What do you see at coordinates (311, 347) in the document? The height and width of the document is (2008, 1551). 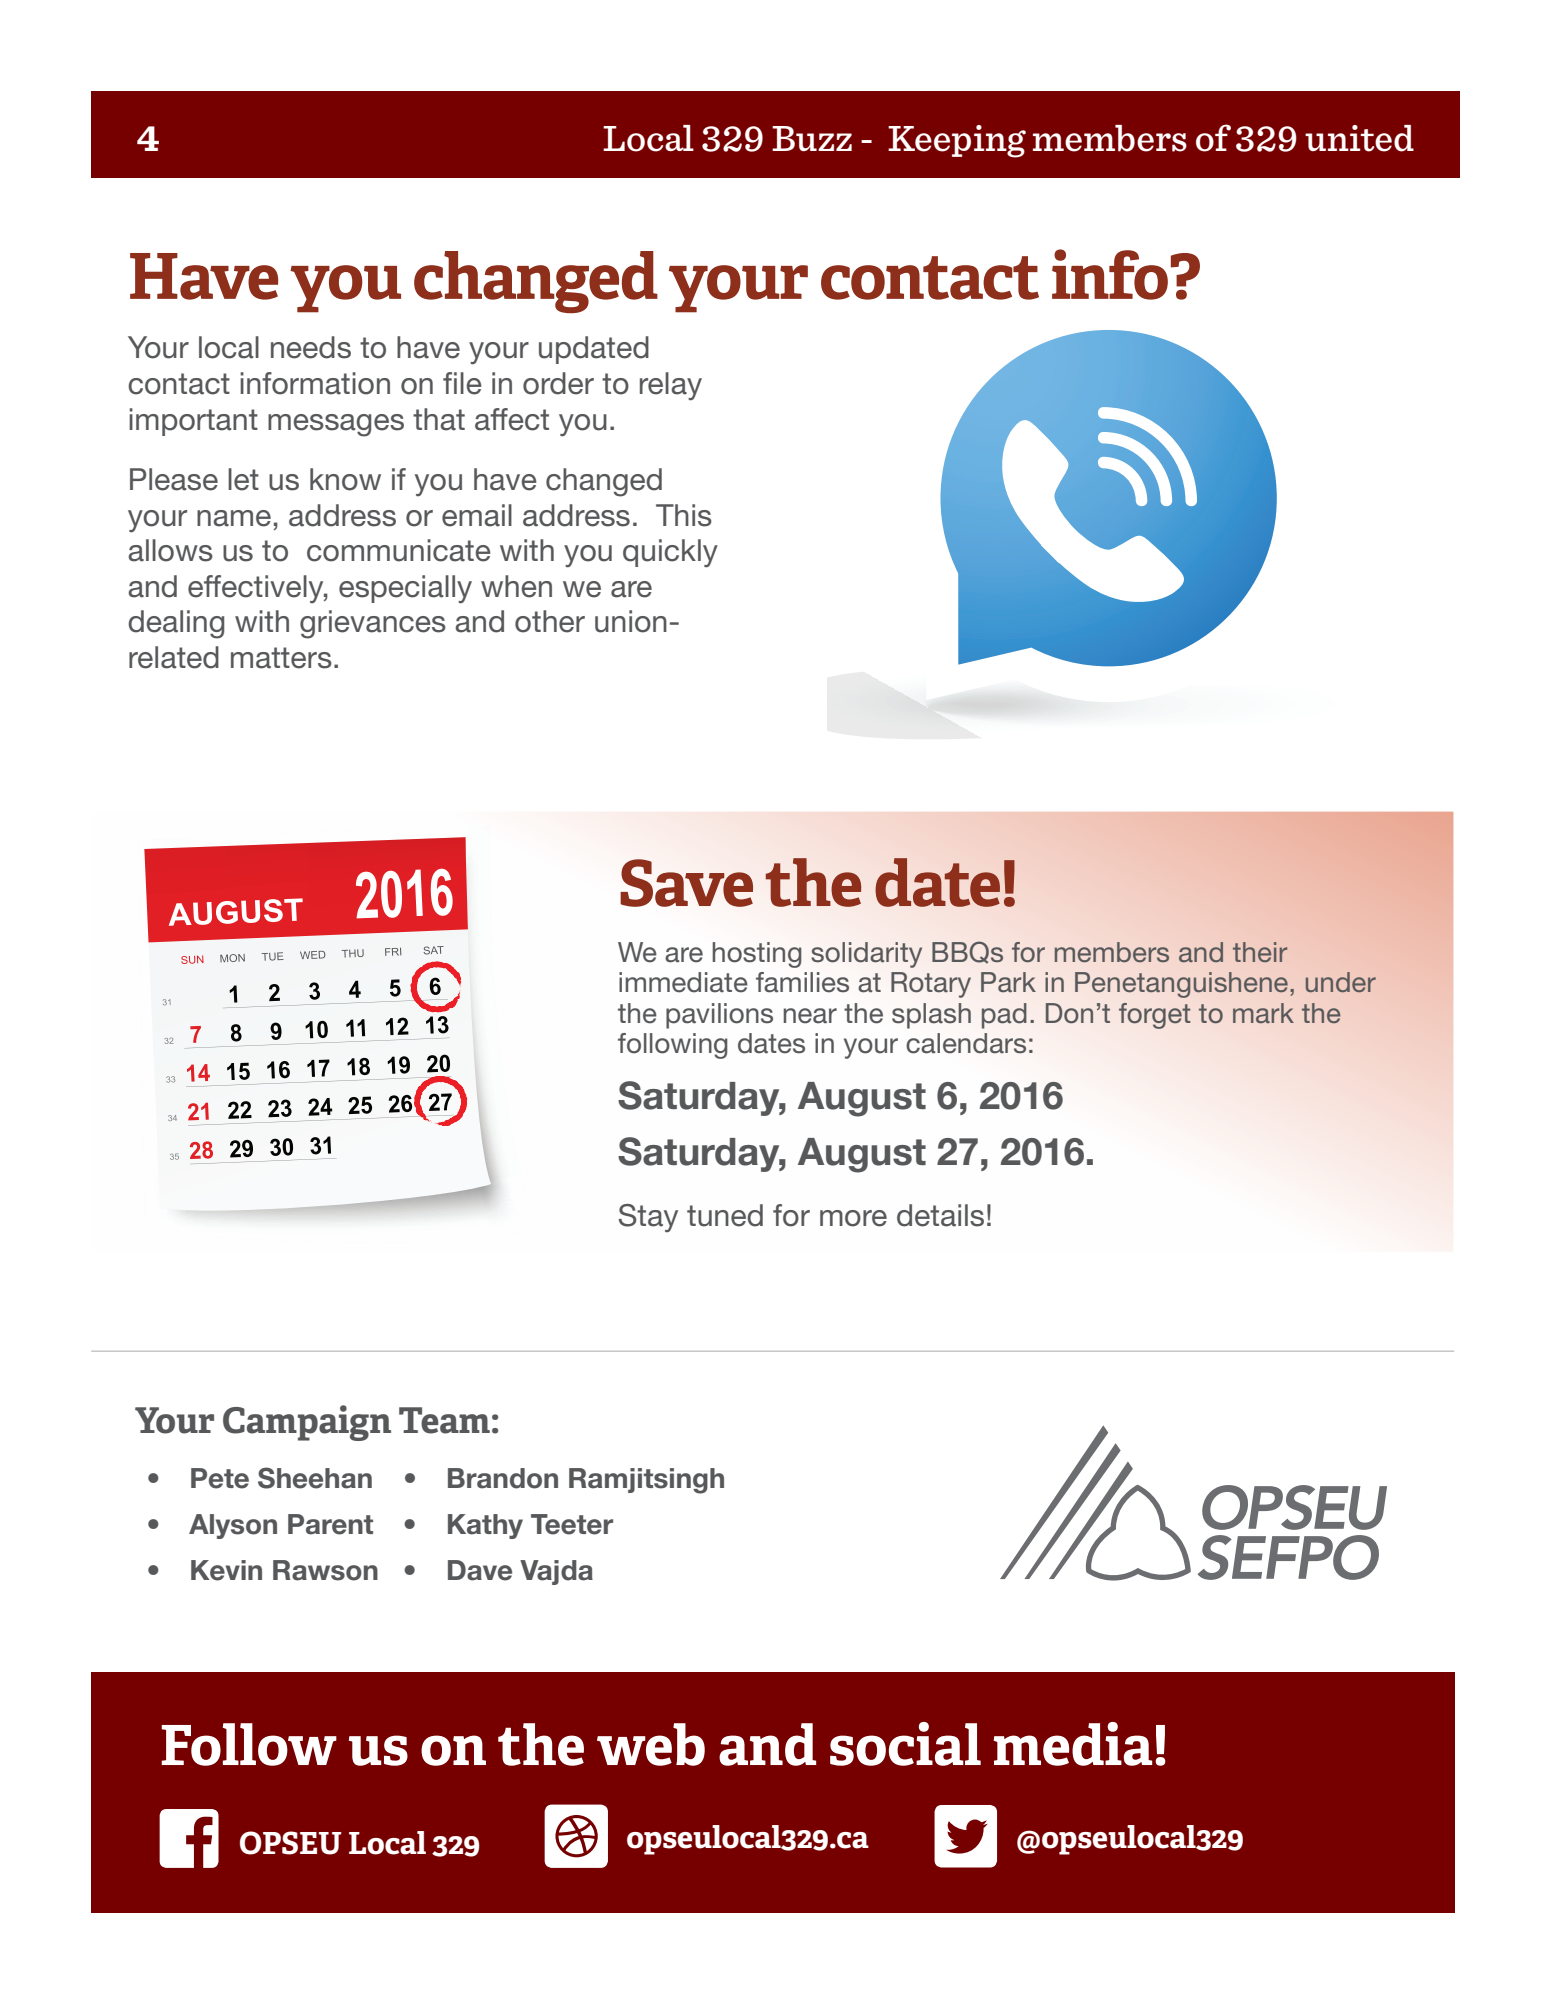 I see `needs` at bounding box center [311, 347].
